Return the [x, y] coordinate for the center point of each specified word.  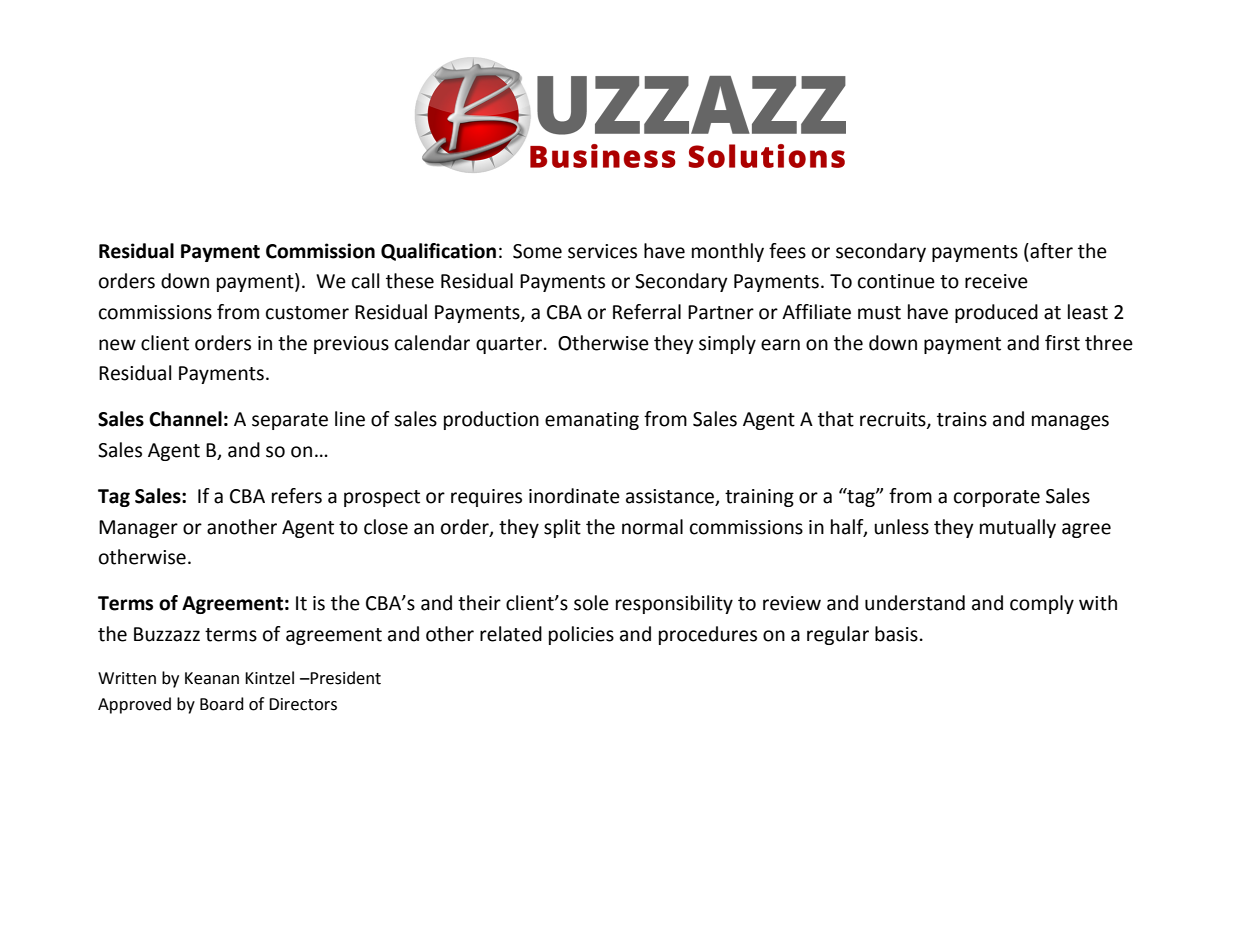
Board [222, 704]
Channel [185, 419]
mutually [1018, 528]
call [365, 281]
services [602, 251]
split [562, 528]
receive [996, 281]
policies [581, 635]
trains [962, 419]
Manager [138, 529]
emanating [592, 421]
